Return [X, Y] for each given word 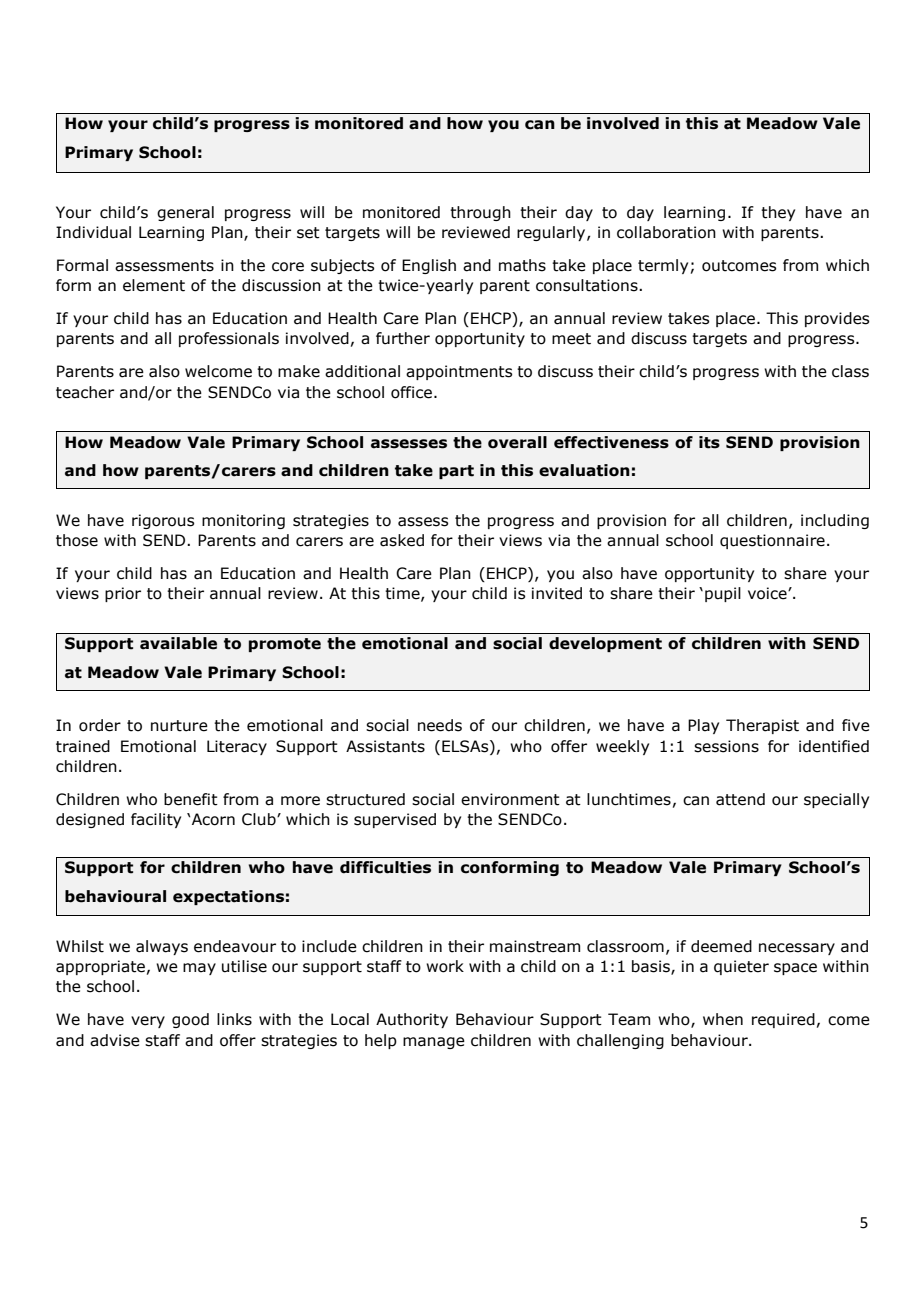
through [480, 213]
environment [510, 799]
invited [557, 593]
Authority [412, 1020]
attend [740, 799]
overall [517, 442]
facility [156, 820]
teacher [85, 392]
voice [768, 593]
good [190, 1020]
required [783, 1020]
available [178, 643]
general [185, 213]
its [709, 442]
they [778, 213]
